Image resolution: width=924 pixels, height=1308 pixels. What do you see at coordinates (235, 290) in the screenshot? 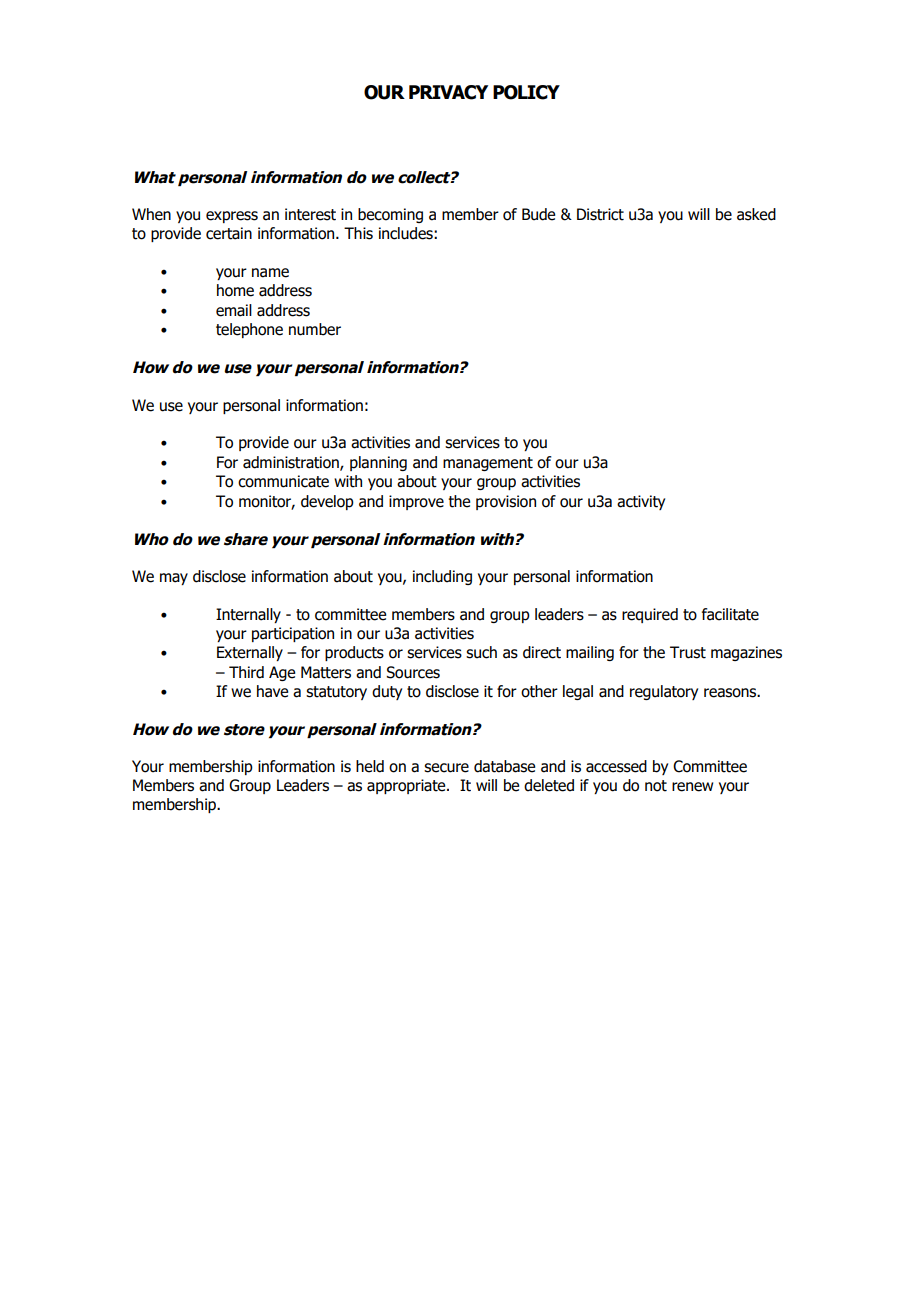
I see `home` at bounding box center [235, 290].
